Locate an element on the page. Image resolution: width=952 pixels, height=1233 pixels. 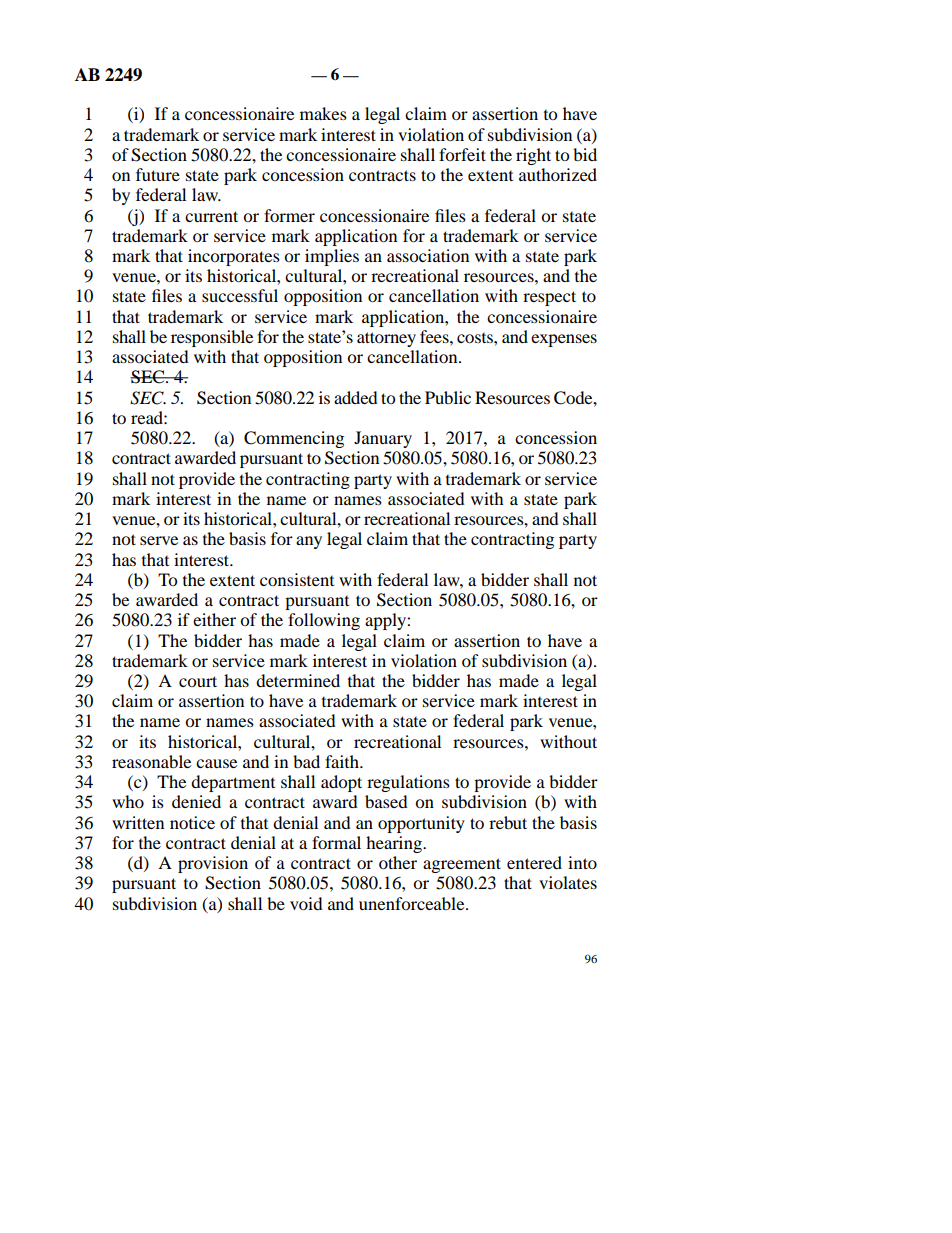
rebut is located at coordinates (508, 822).
